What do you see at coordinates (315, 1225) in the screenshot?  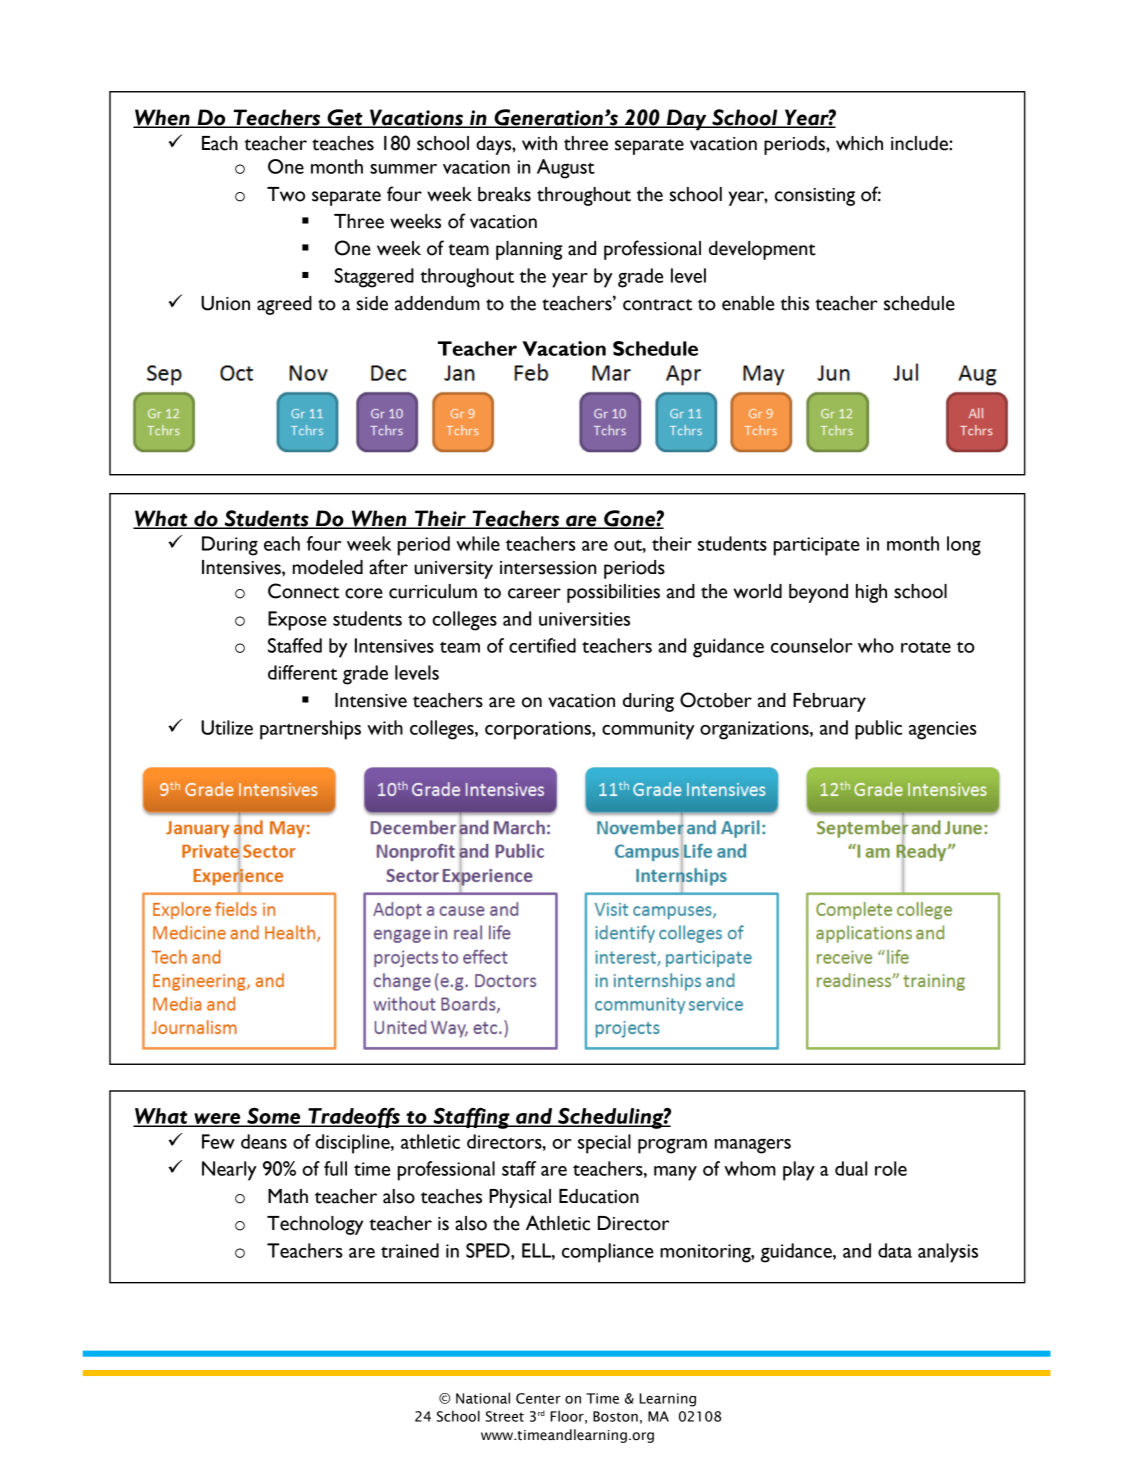 I see `Technology` at bounding box center [315, 1225].
